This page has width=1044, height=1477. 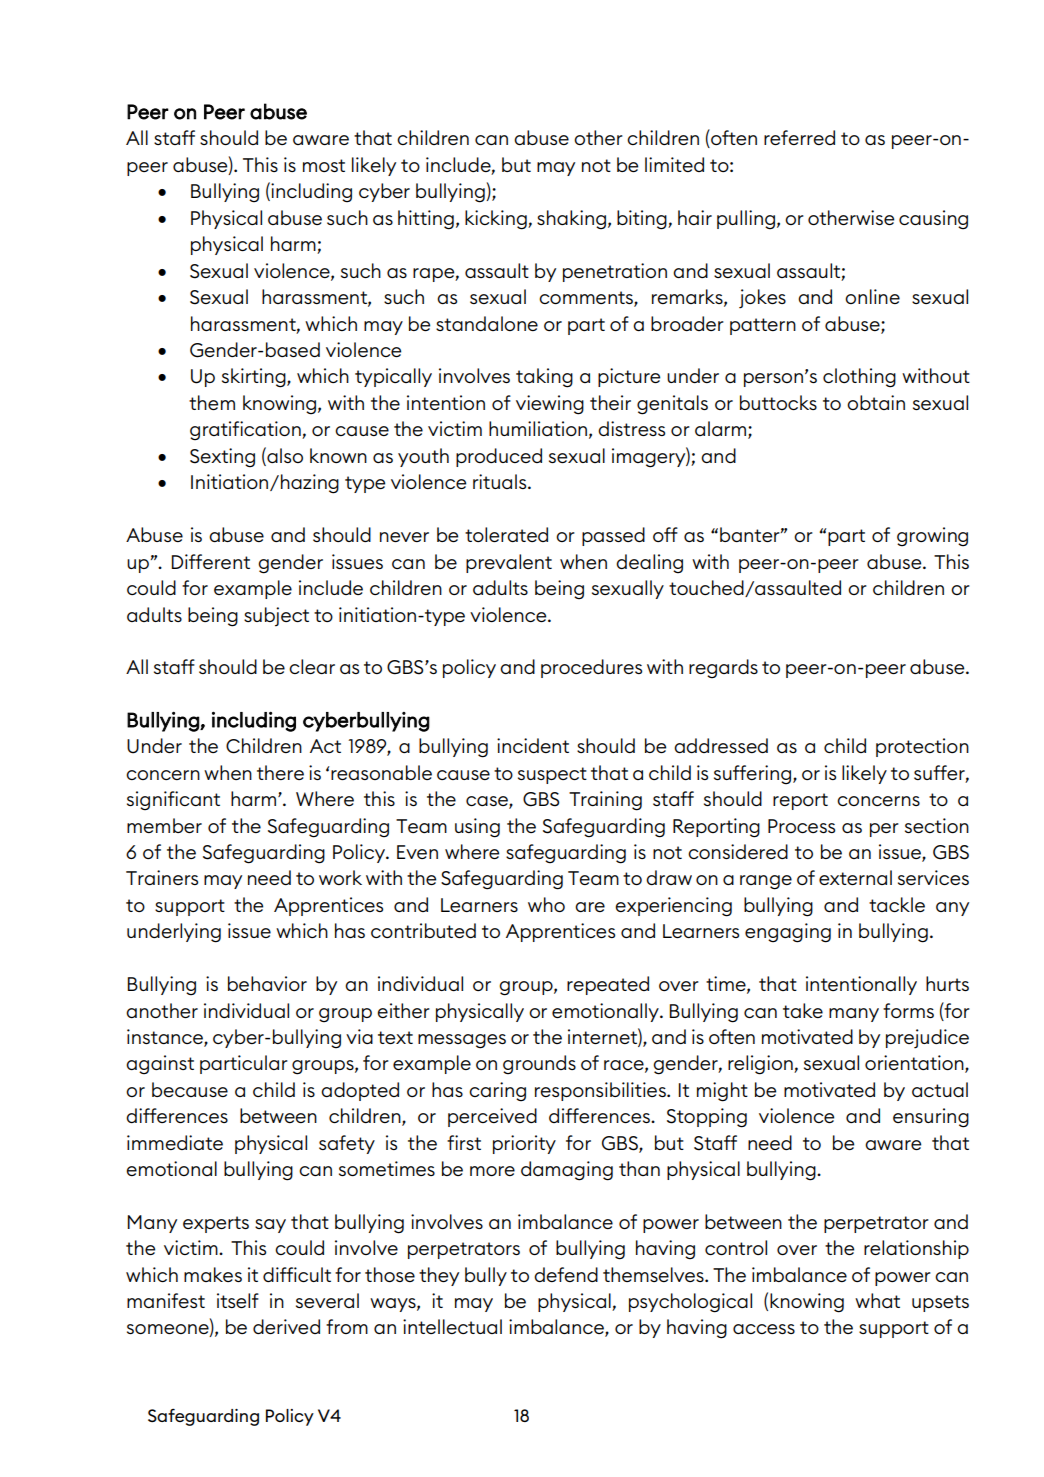 I want to click on referred, so click(x=799, y=137).
